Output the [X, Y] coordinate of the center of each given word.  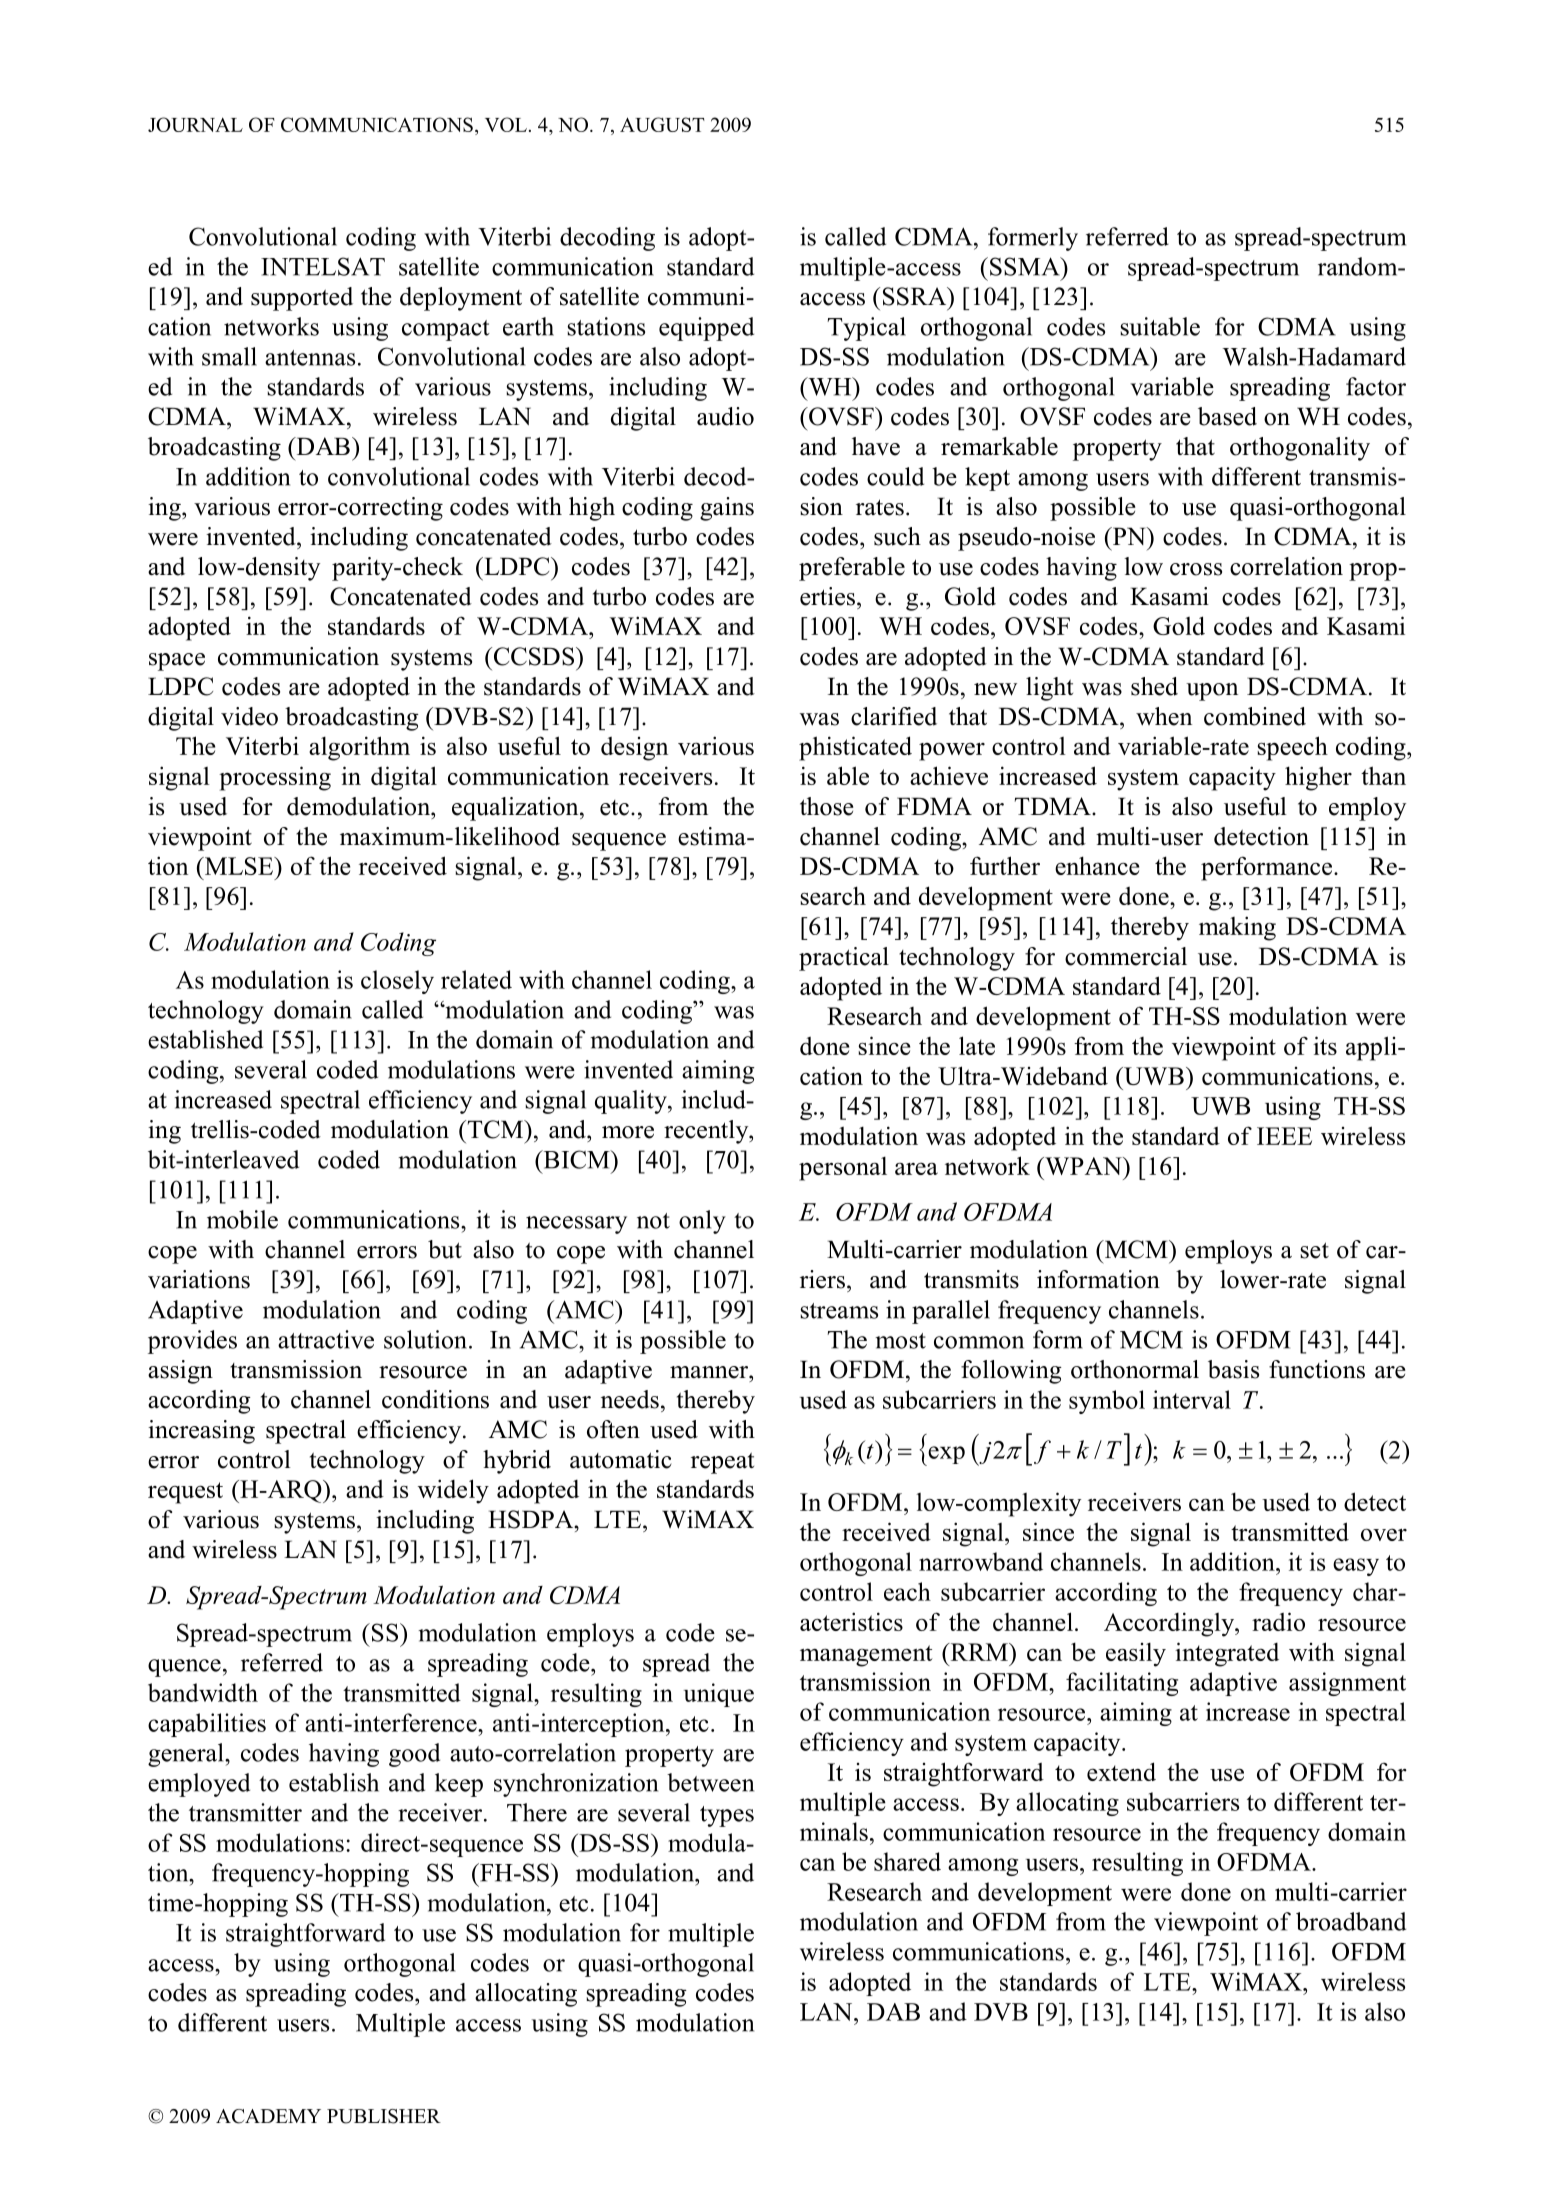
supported [302, 299]
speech [1293, 748]
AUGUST [662, 124]
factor [1376, 386]
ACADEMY [268, 2116]
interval [1192, 1399]
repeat [722, 1463]
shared [907, 1861]
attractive [326, 1339]
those [827, 806]
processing [275, 778]
